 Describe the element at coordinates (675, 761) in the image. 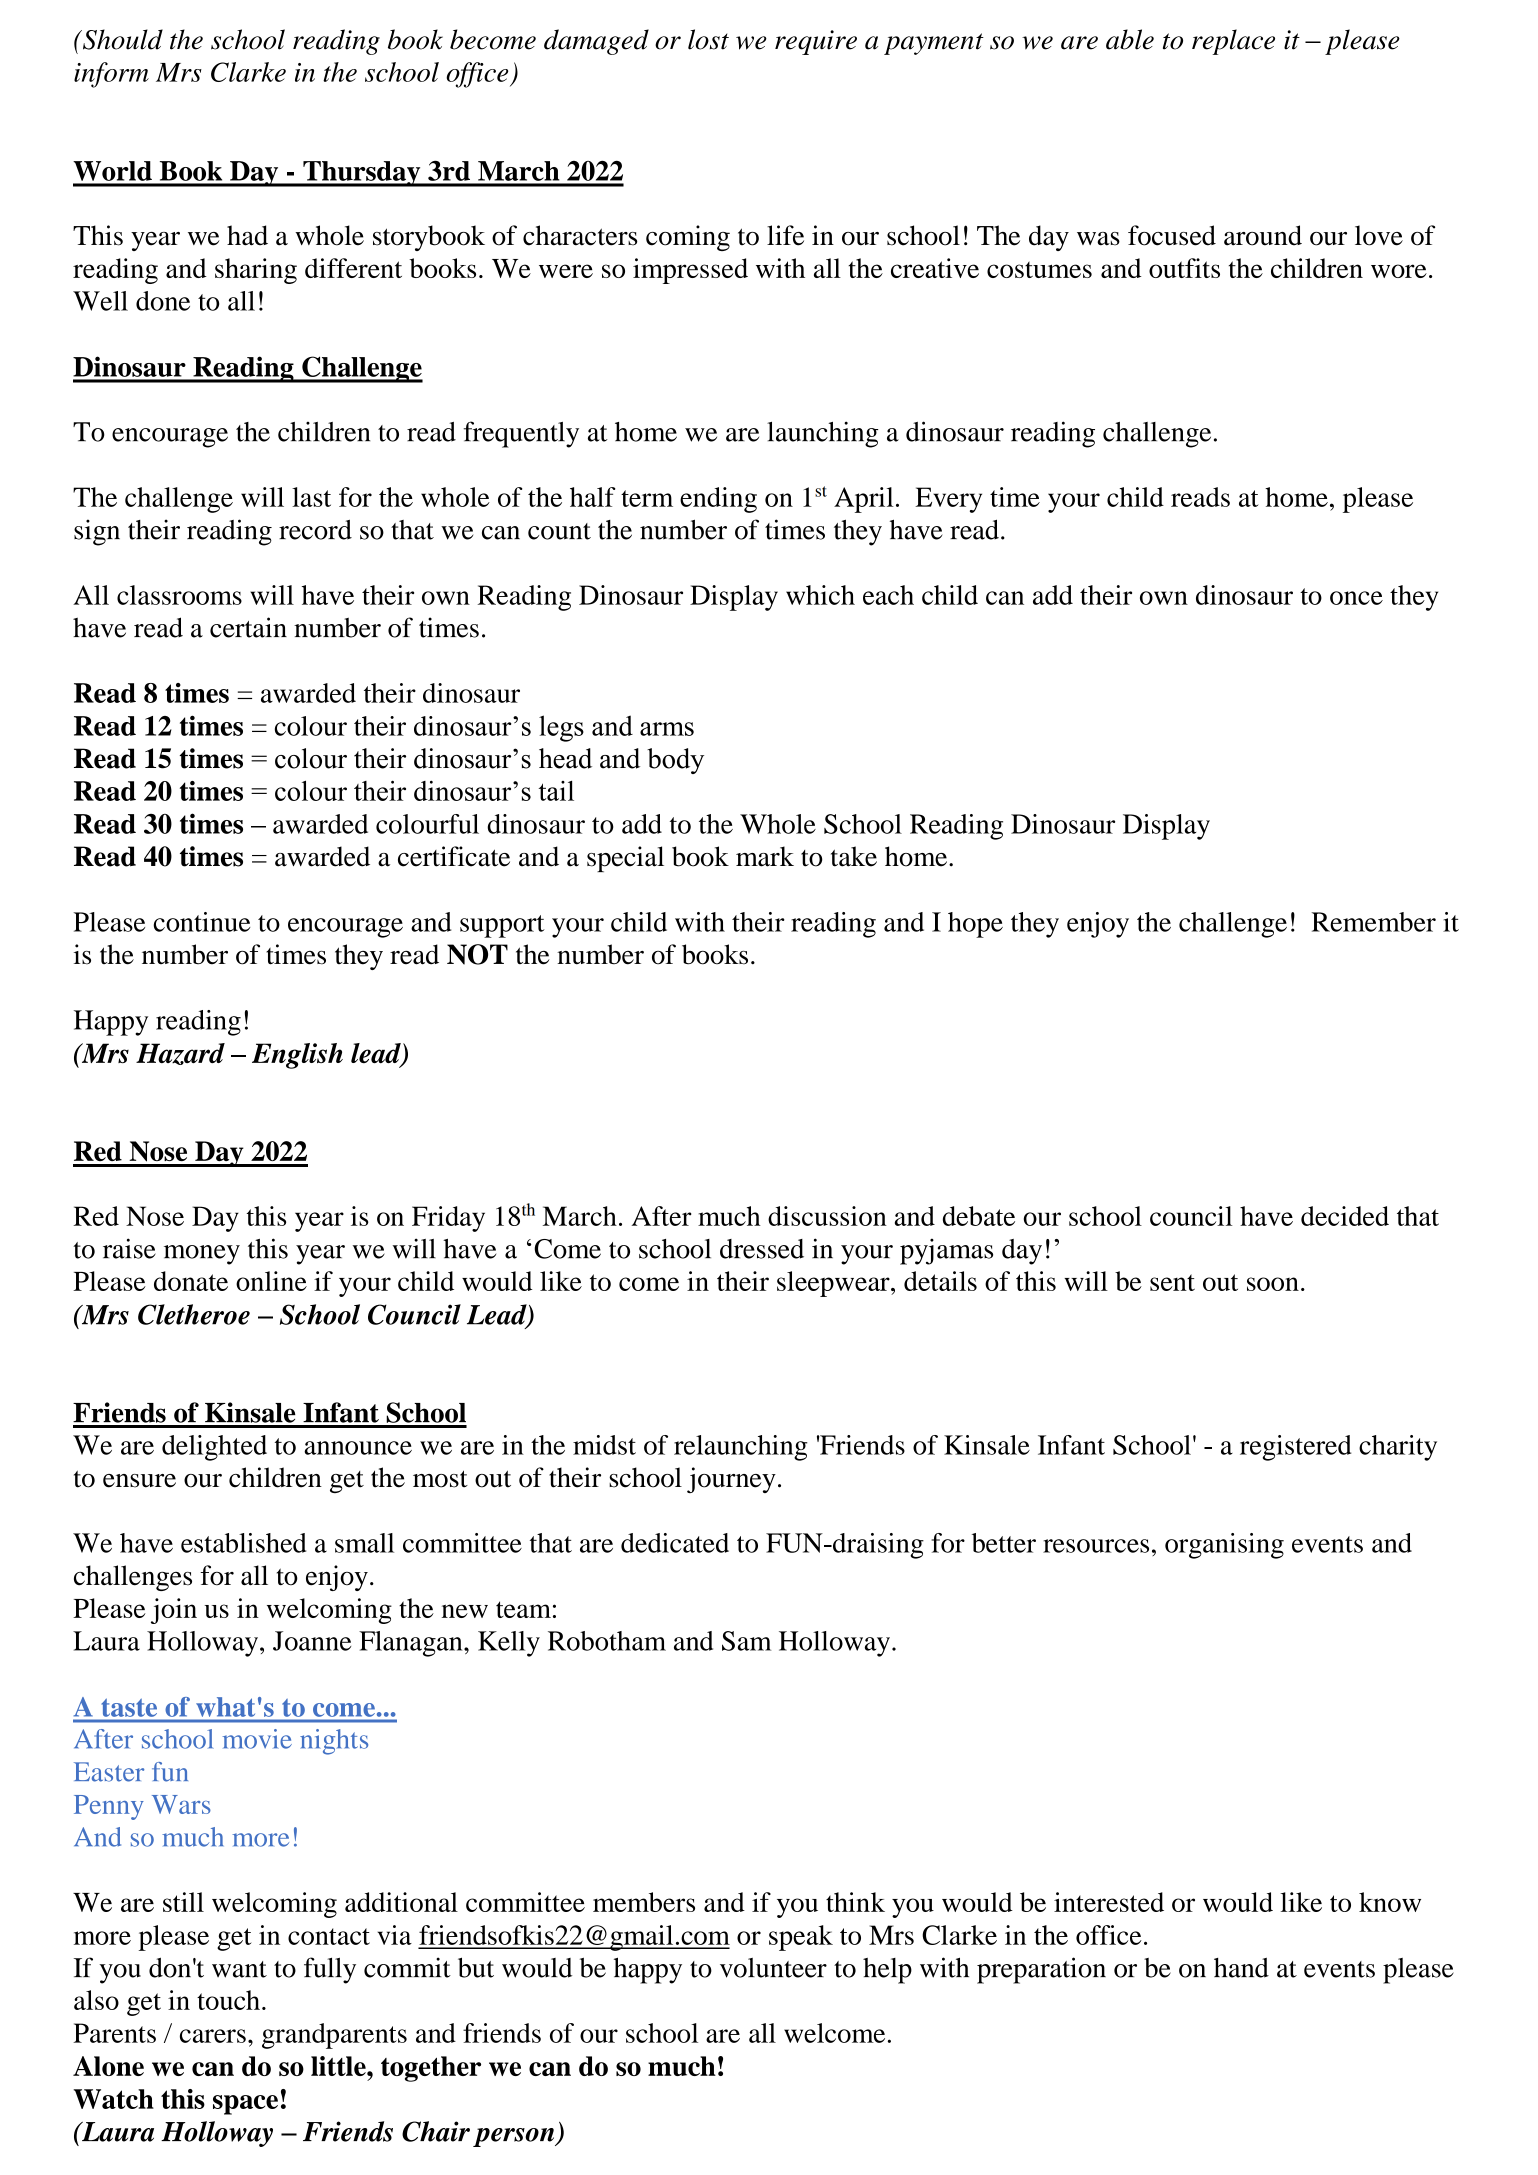

I see `body` at that location.
